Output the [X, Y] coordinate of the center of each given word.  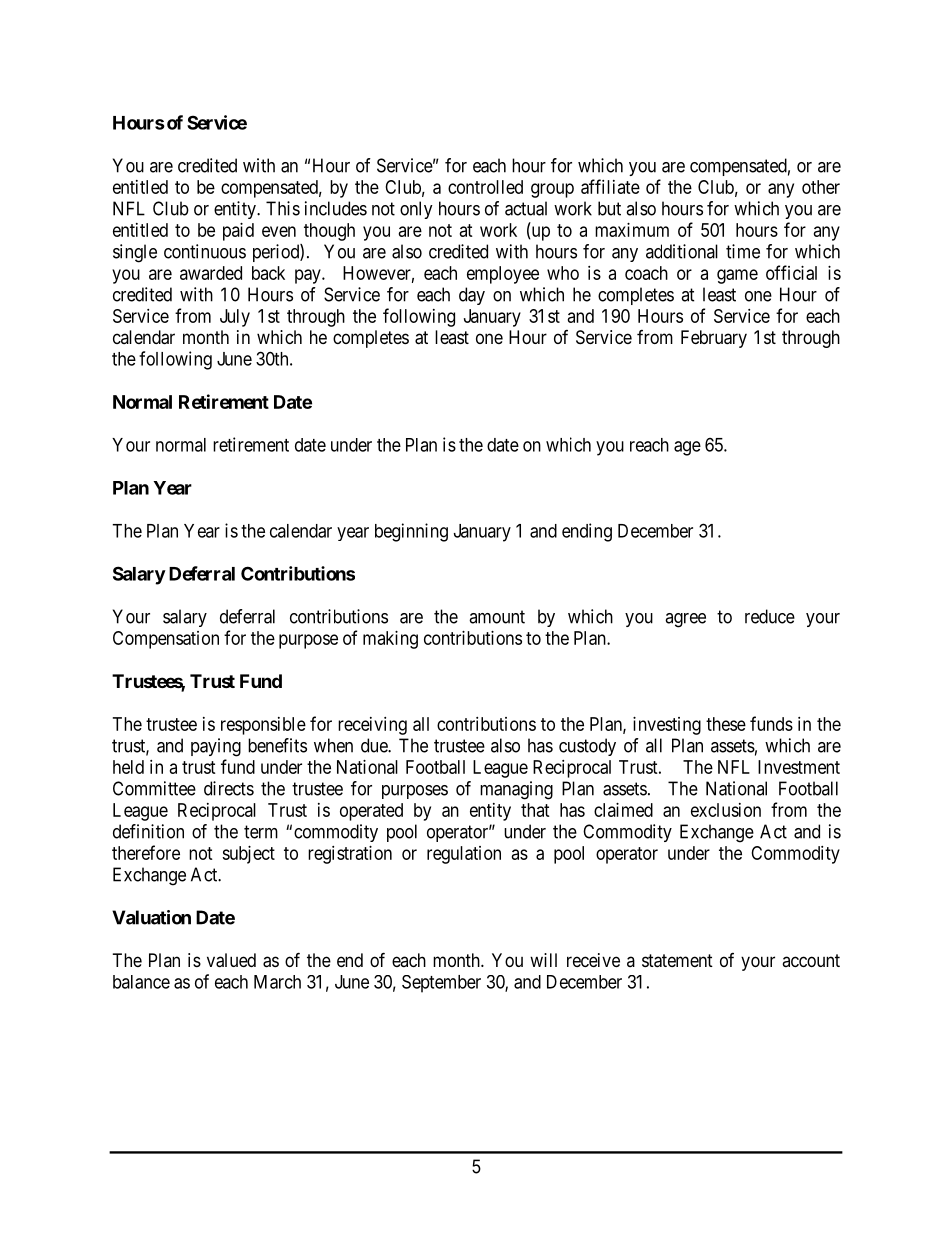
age [687, 448]
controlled [485, 187]
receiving [372, 726]
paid [238, 232]
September [441, 984]
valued [231, 960]
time [743, 251]
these [726, 724]
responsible [263, 726]
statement [677, 961]
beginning [411, 532]
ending [587, 532]
